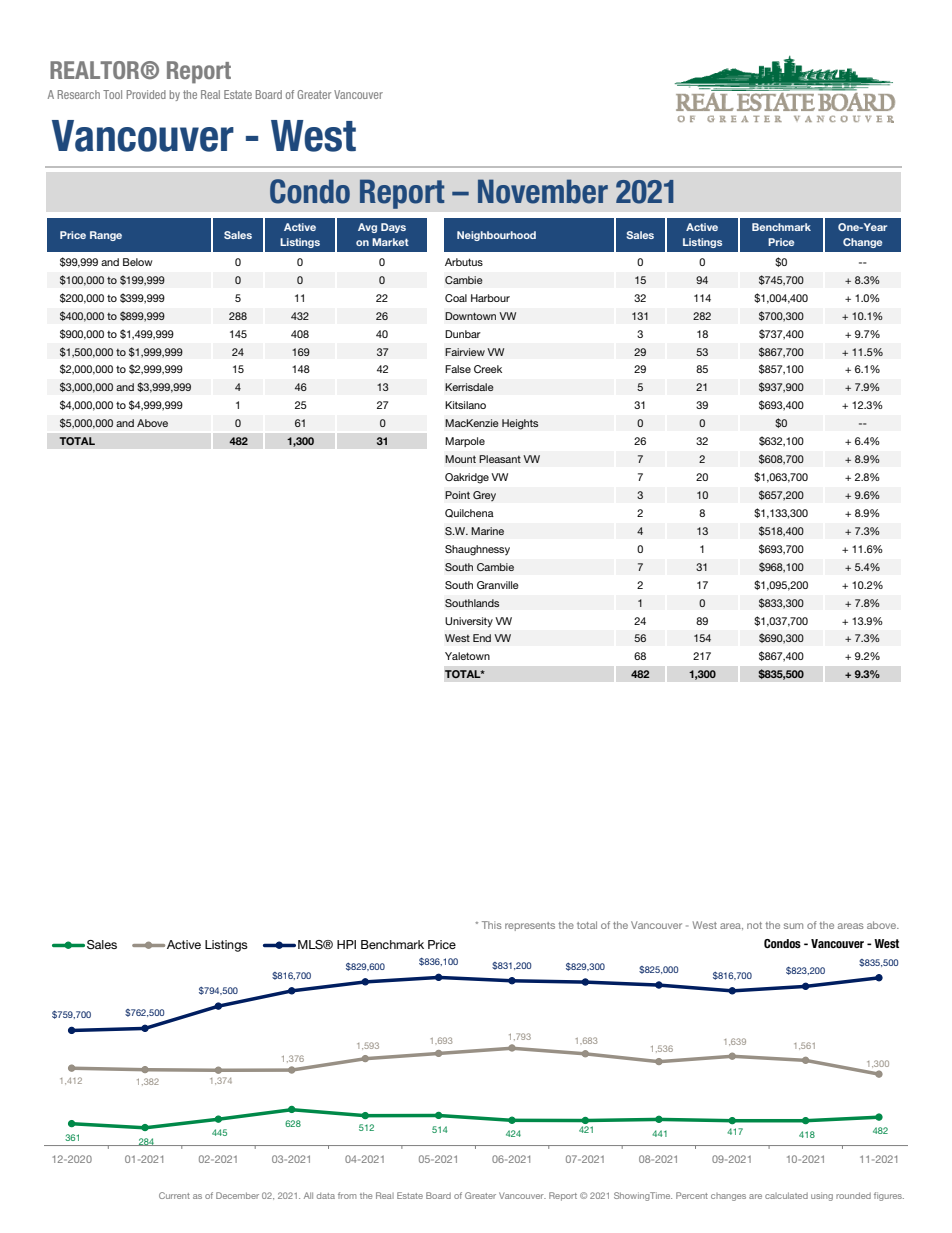 This screenshot has height=1233, width=952. What do you see at coordinates (146, 94) in the screenshot?
I see `Provided` at bounding box center [146, 94].
